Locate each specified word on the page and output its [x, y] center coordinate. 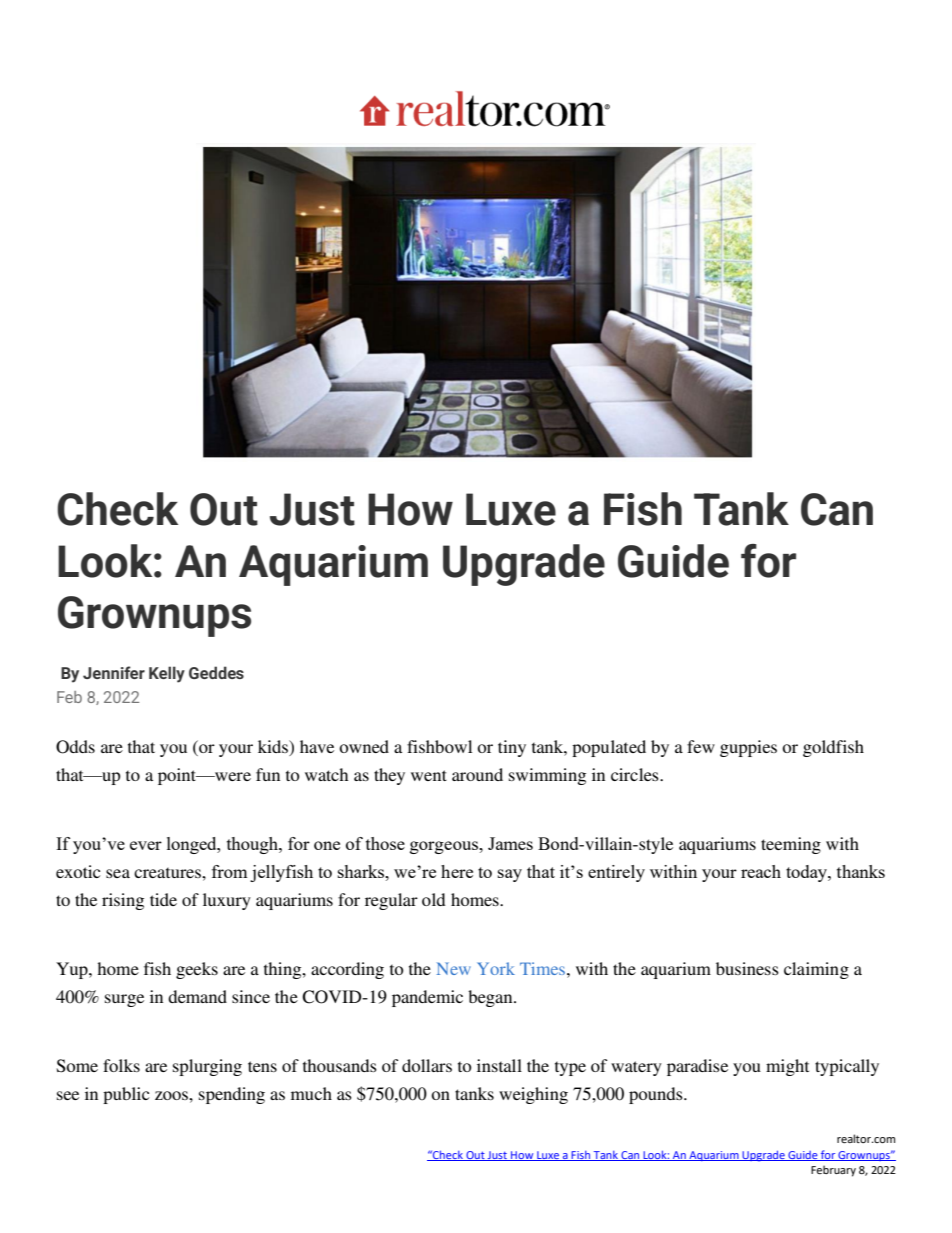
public [126, 1095]
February [833, 1171]
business [747, 968]
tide [163, 899]
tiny [512, 748]
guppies [748, 748]
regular [391, 901]
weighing [533, 1095]
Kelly [167, 674]
